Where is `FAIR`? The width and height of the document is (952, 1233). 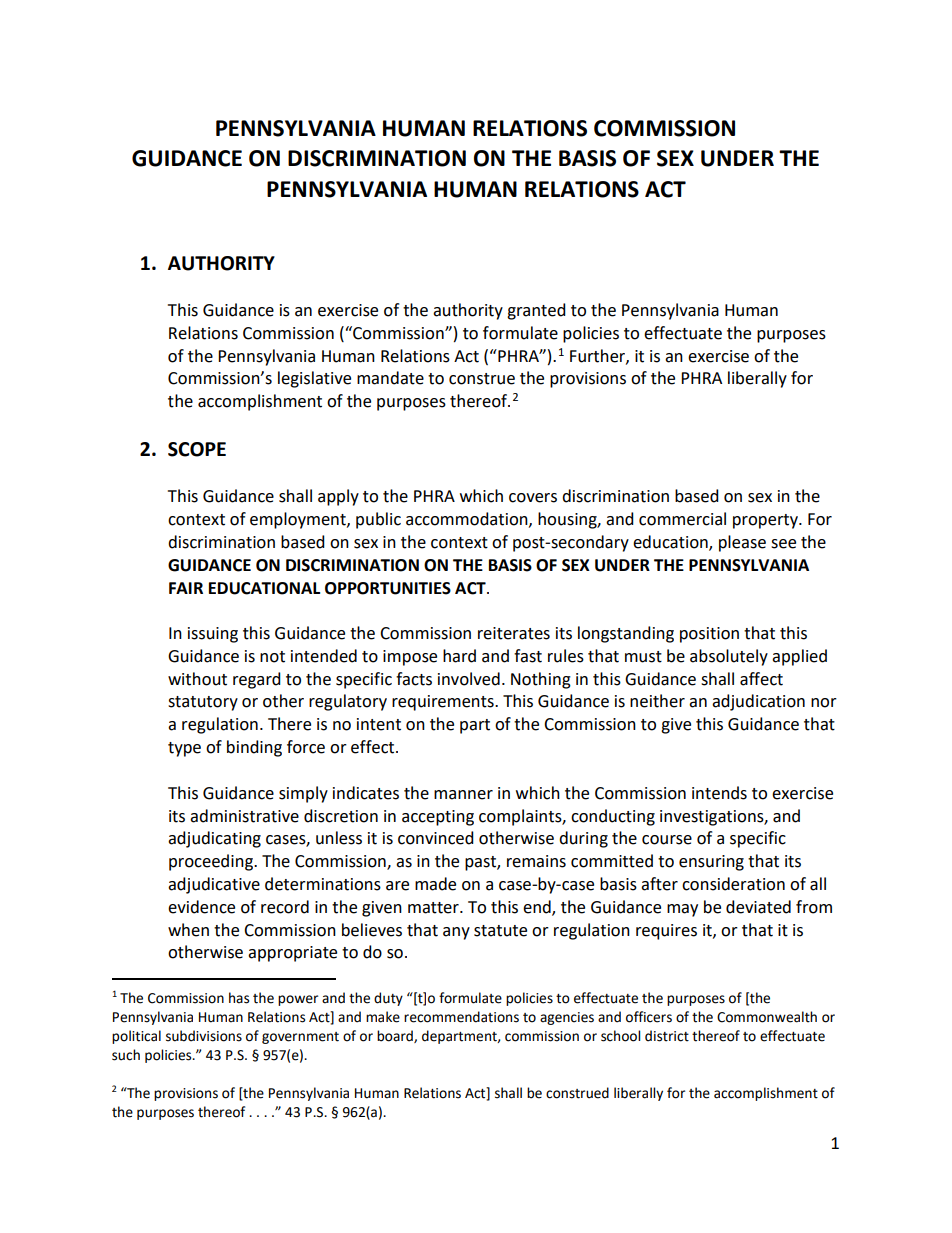 FAIR is located at coordinates (186, 588).
